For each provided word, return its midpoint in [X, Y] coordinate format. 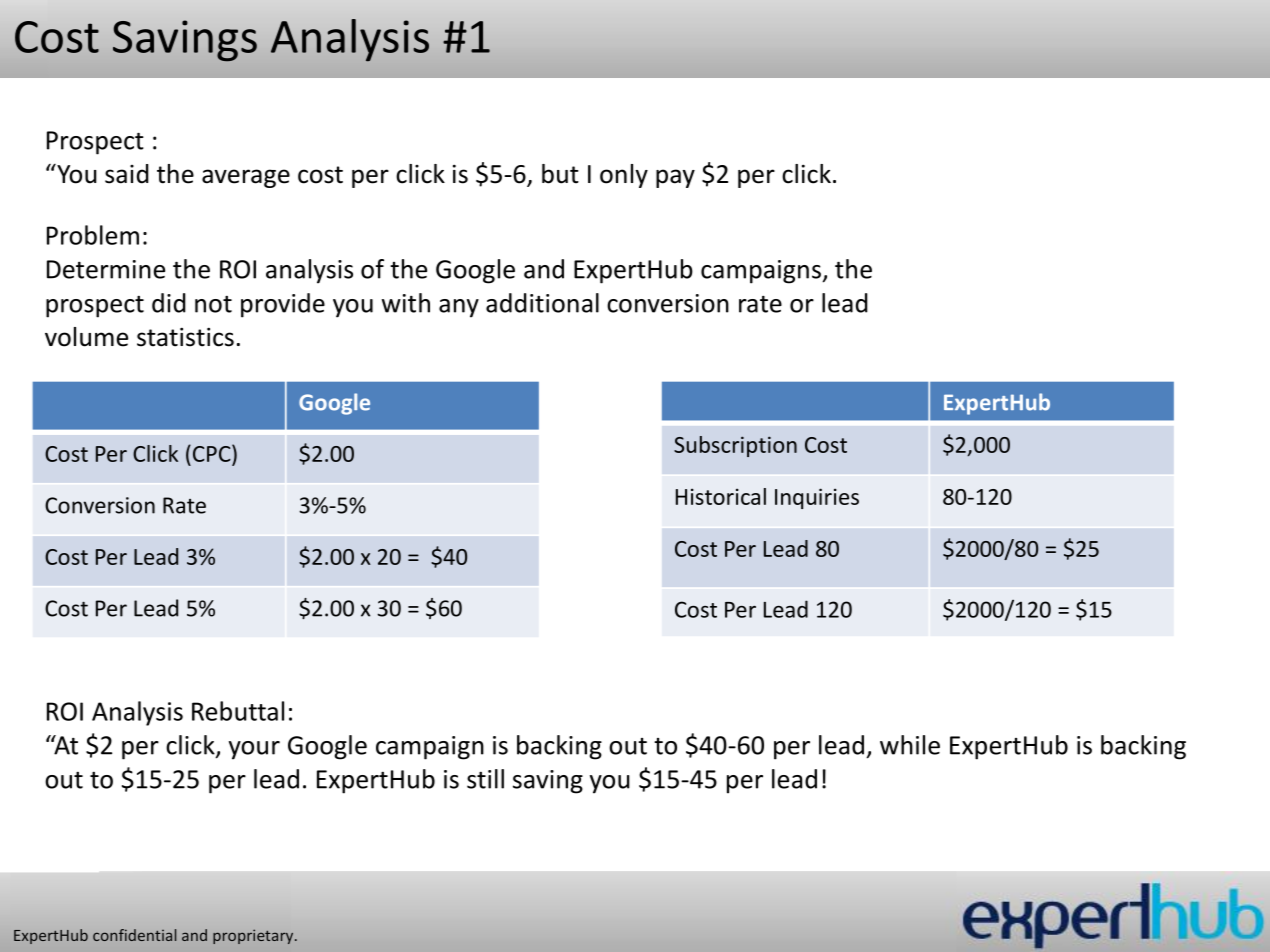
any [459, 308]
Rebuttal [238, 711]
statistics [185, 337]
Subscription [735, 446]
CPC [213, 453]
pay [675, 178]
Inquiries [817, 498]
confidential [134, 935]
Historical [721, 496]
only [624, 176]
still [485, 779]
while [910, 745]
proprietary [254, 936]
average [246, 178]
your [254, 750]
